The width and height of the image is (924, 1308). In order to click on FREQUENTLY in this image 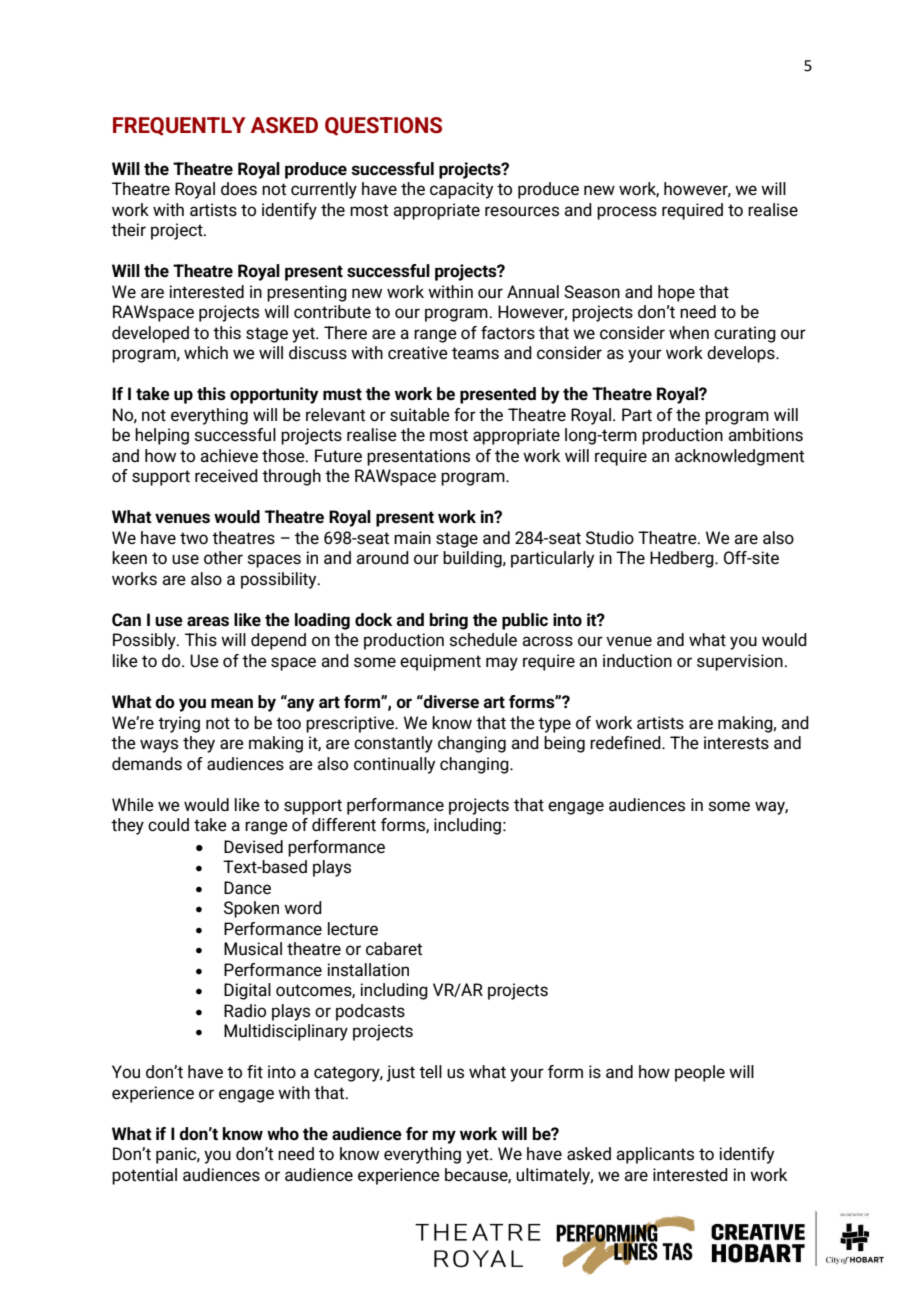, I will do `click(179, 126)`.
